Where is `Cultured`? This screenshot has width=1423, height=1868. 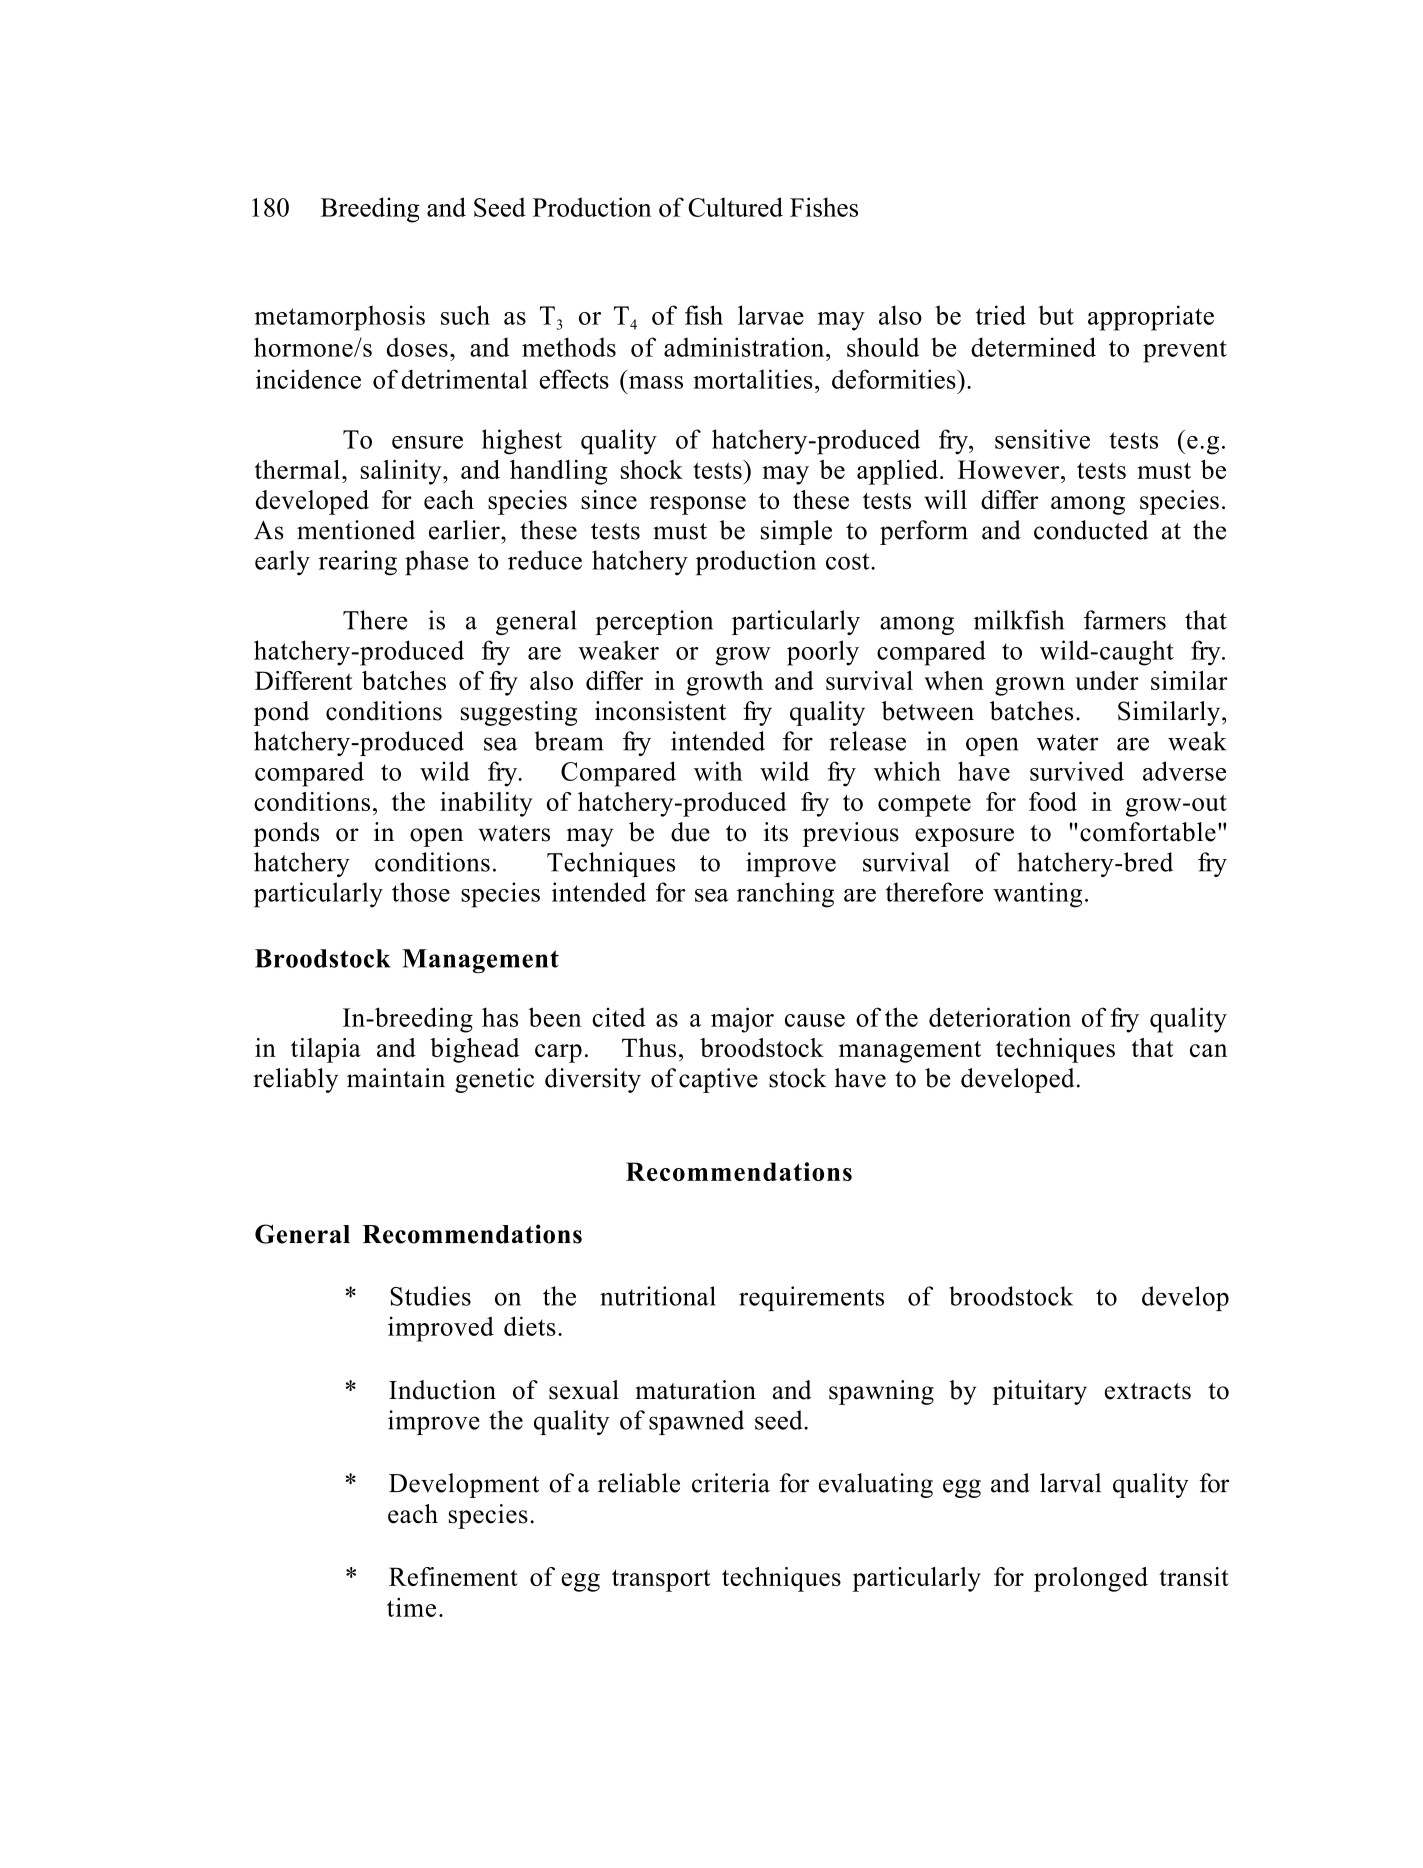 Cultured is located at coordinates (735, 207).
